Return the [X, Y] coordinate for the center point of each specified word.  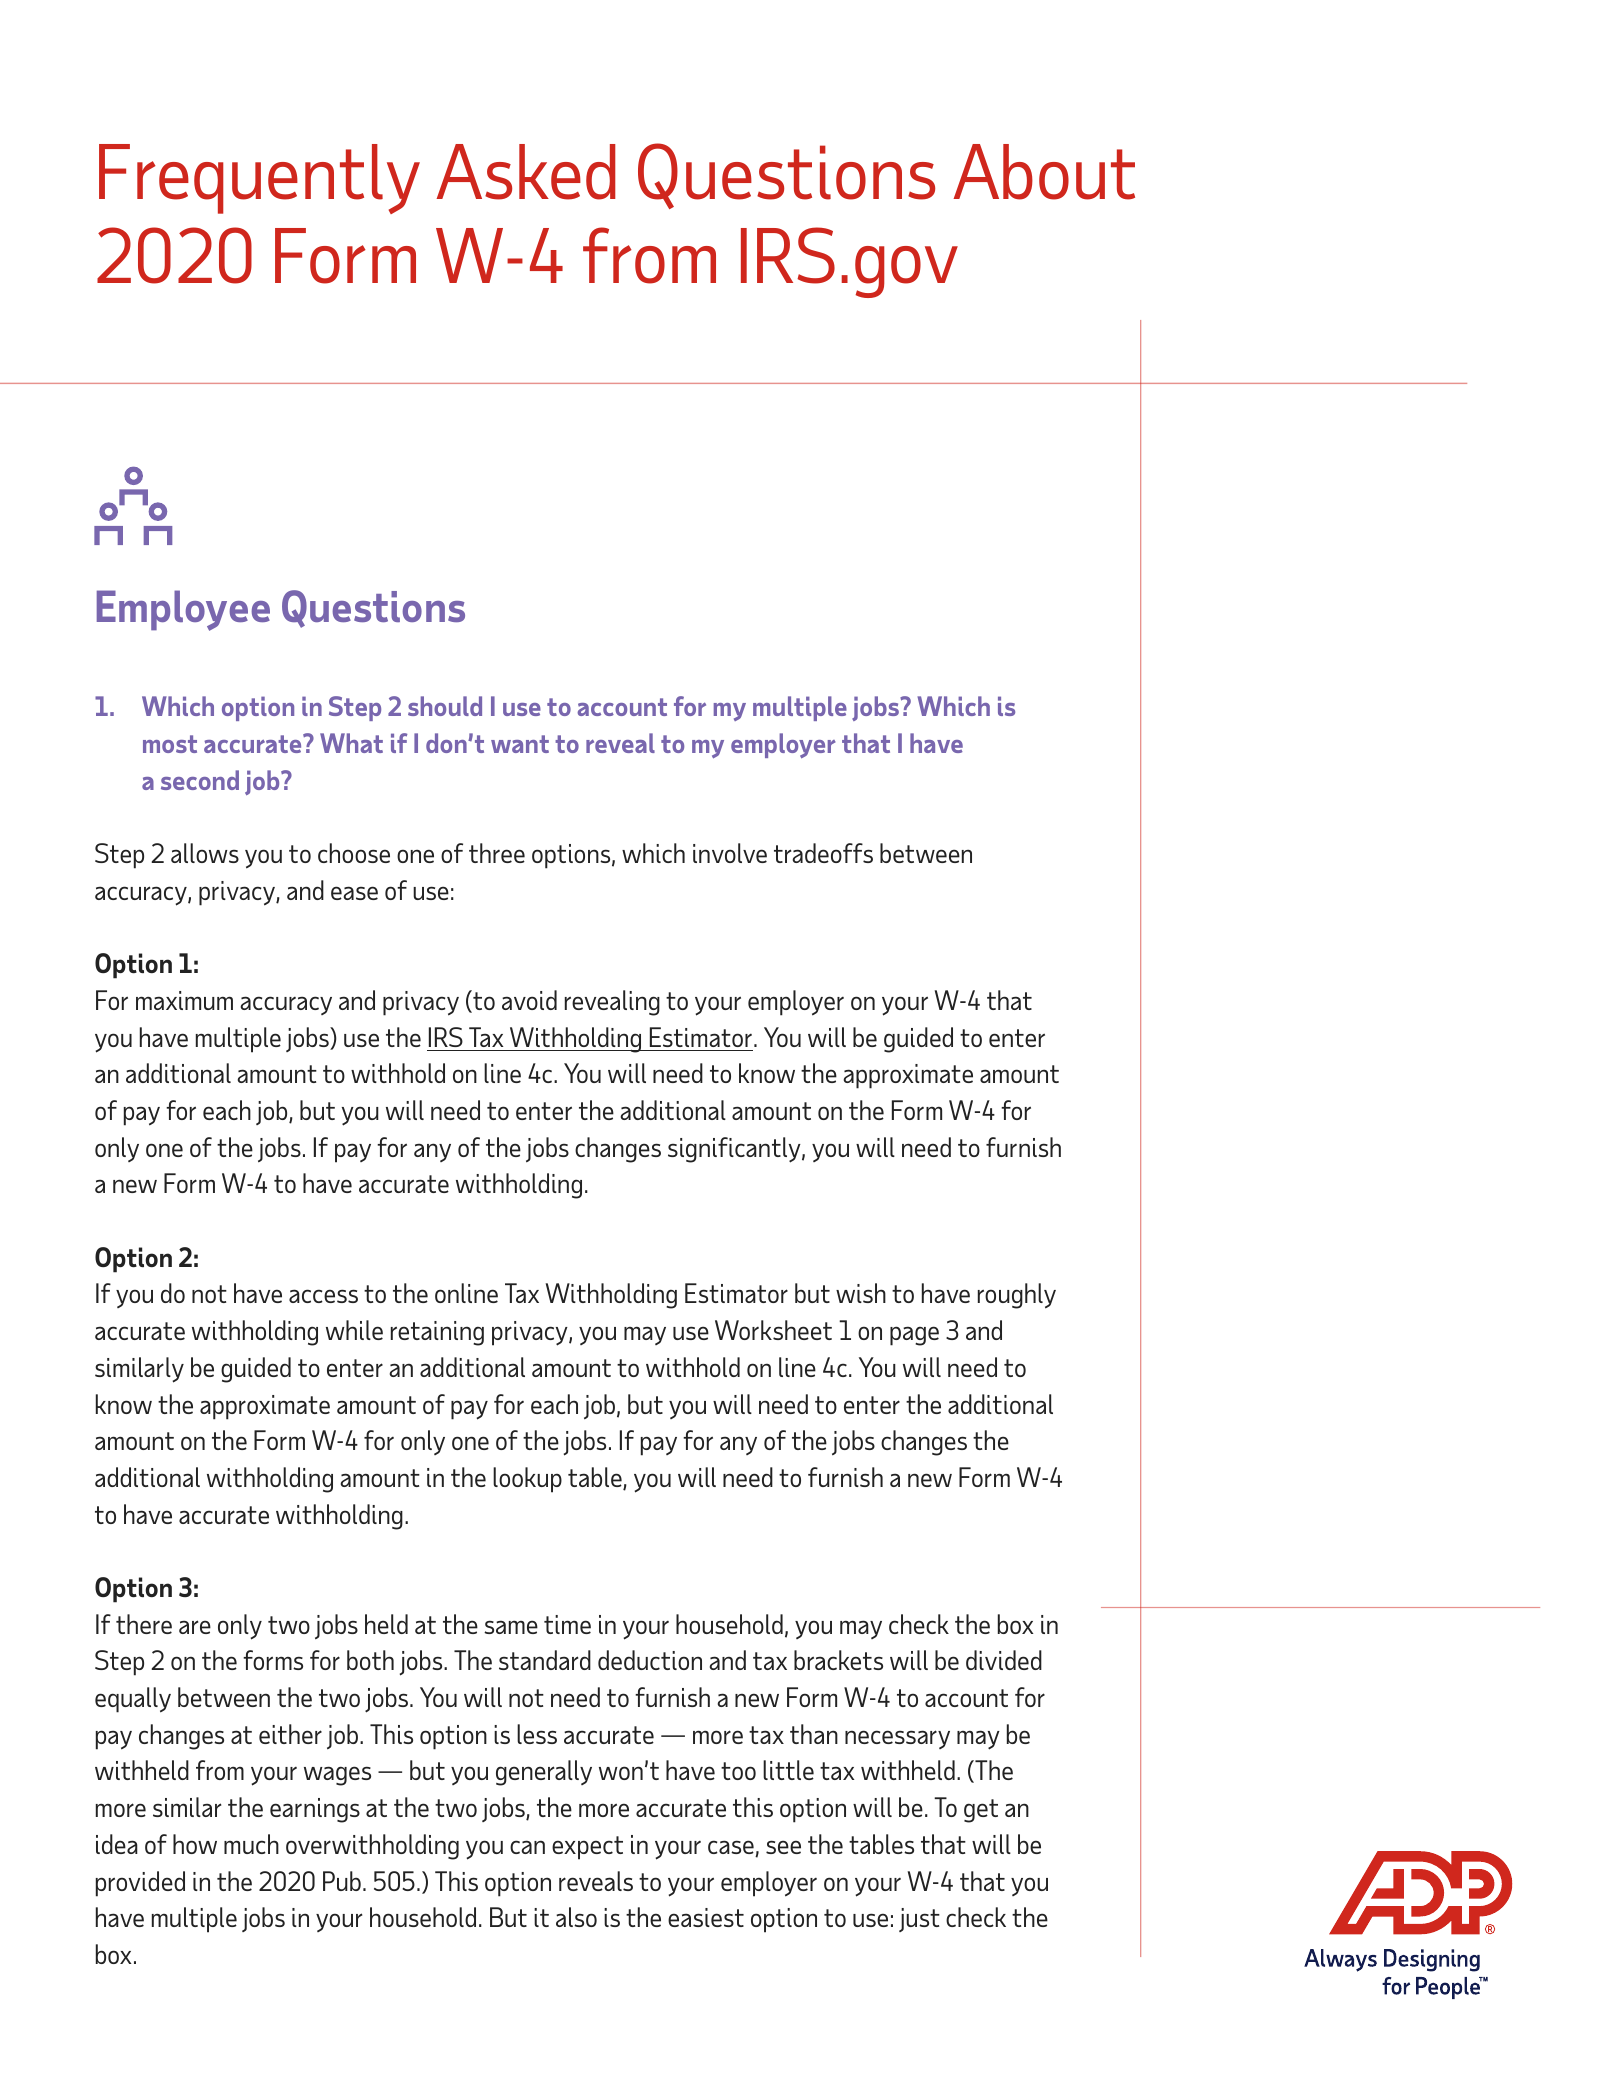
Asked [526, 172]
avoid [529, 1000]
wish [861, 1293]
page [914, 1336]
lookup [527, 1480]
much [251, 1844]
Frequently [259, 179]
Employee [183, 610]
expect [587, 1848]
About [1044, 172]
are [195, 1627]
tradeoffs [823, 853]
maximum [184, 1000]
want [520, 744]
